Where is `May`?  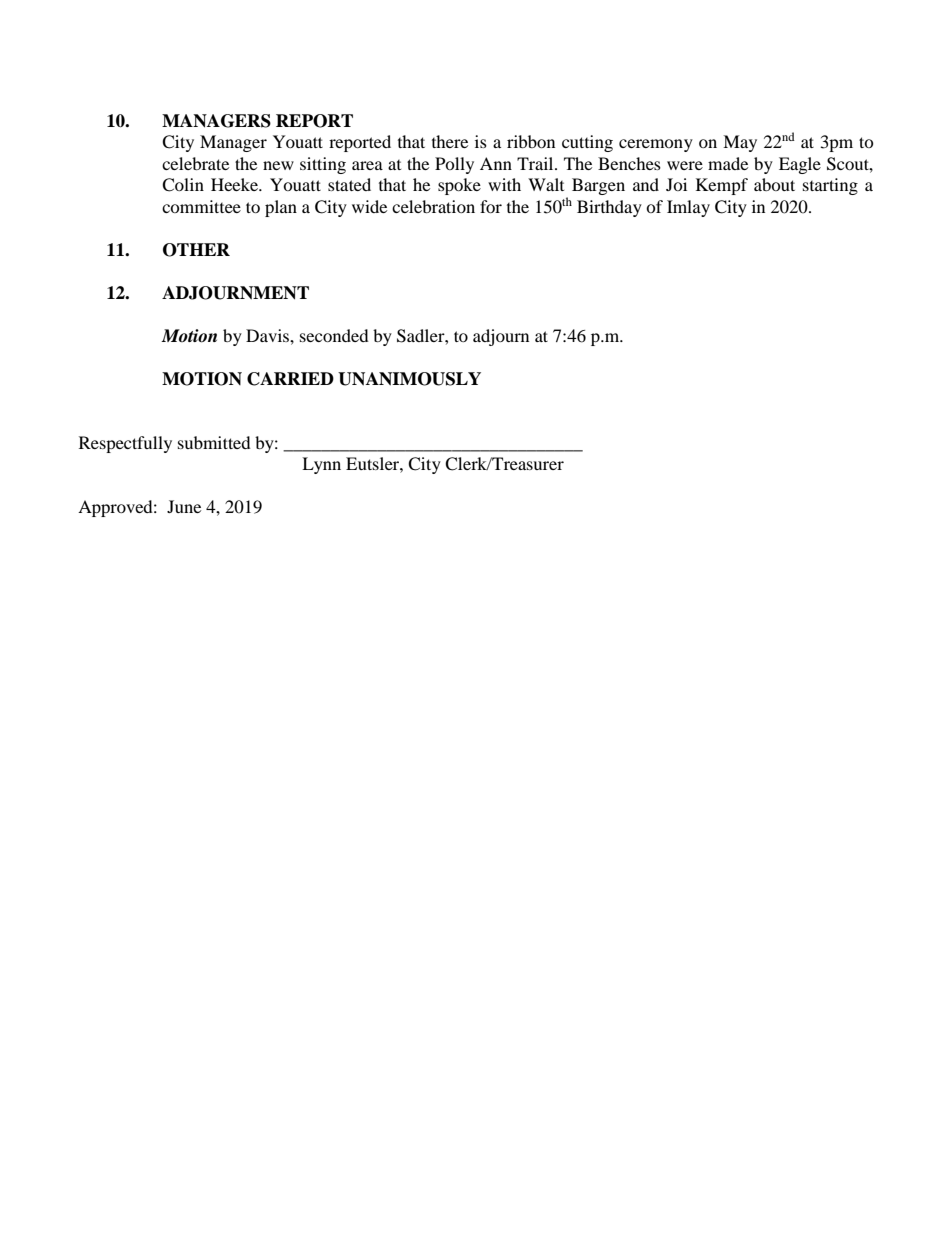 May is located at coordinates (740, 143).
